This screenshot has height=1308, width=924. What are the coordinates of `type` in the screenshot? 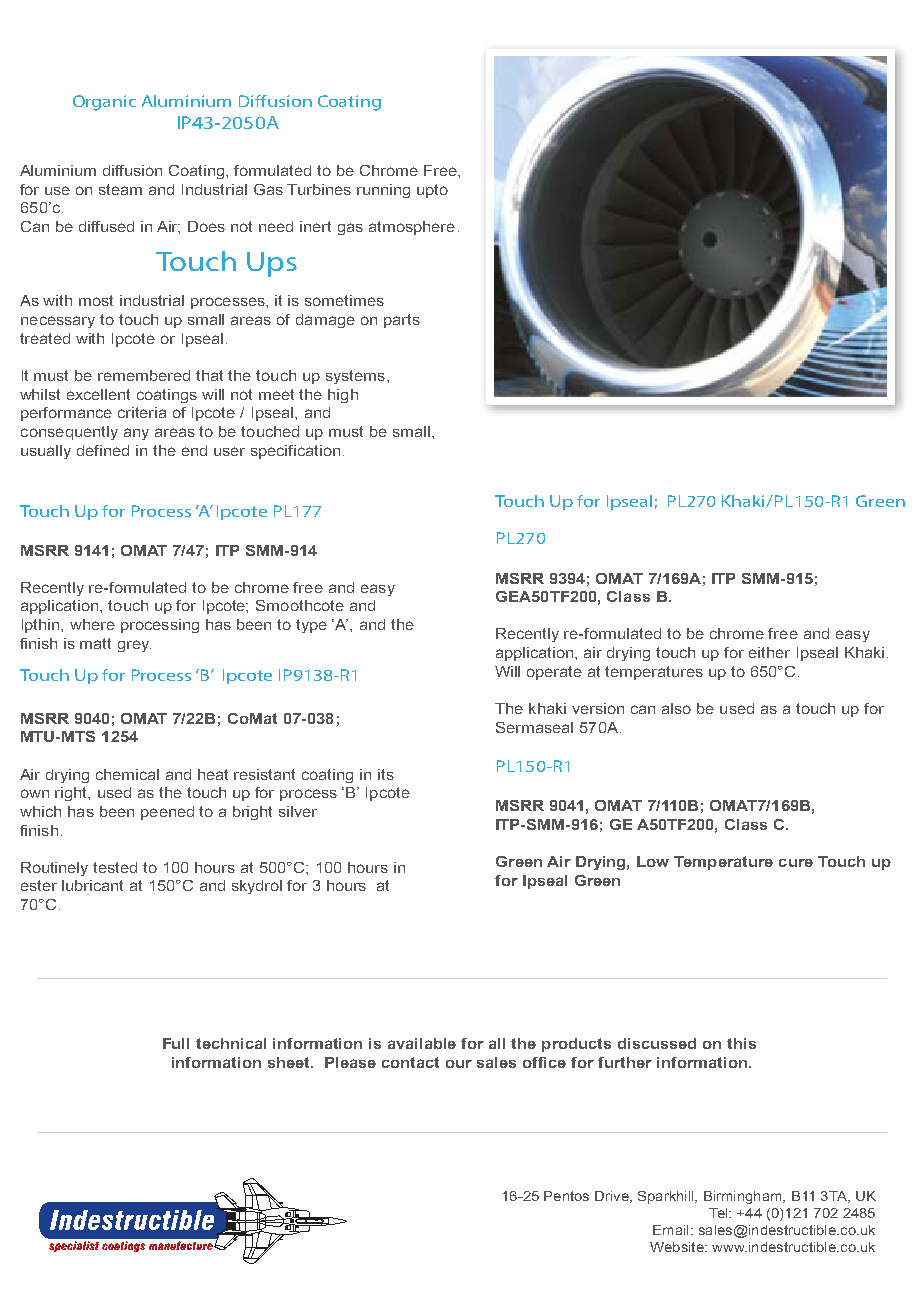 It's located at (311, 626).
